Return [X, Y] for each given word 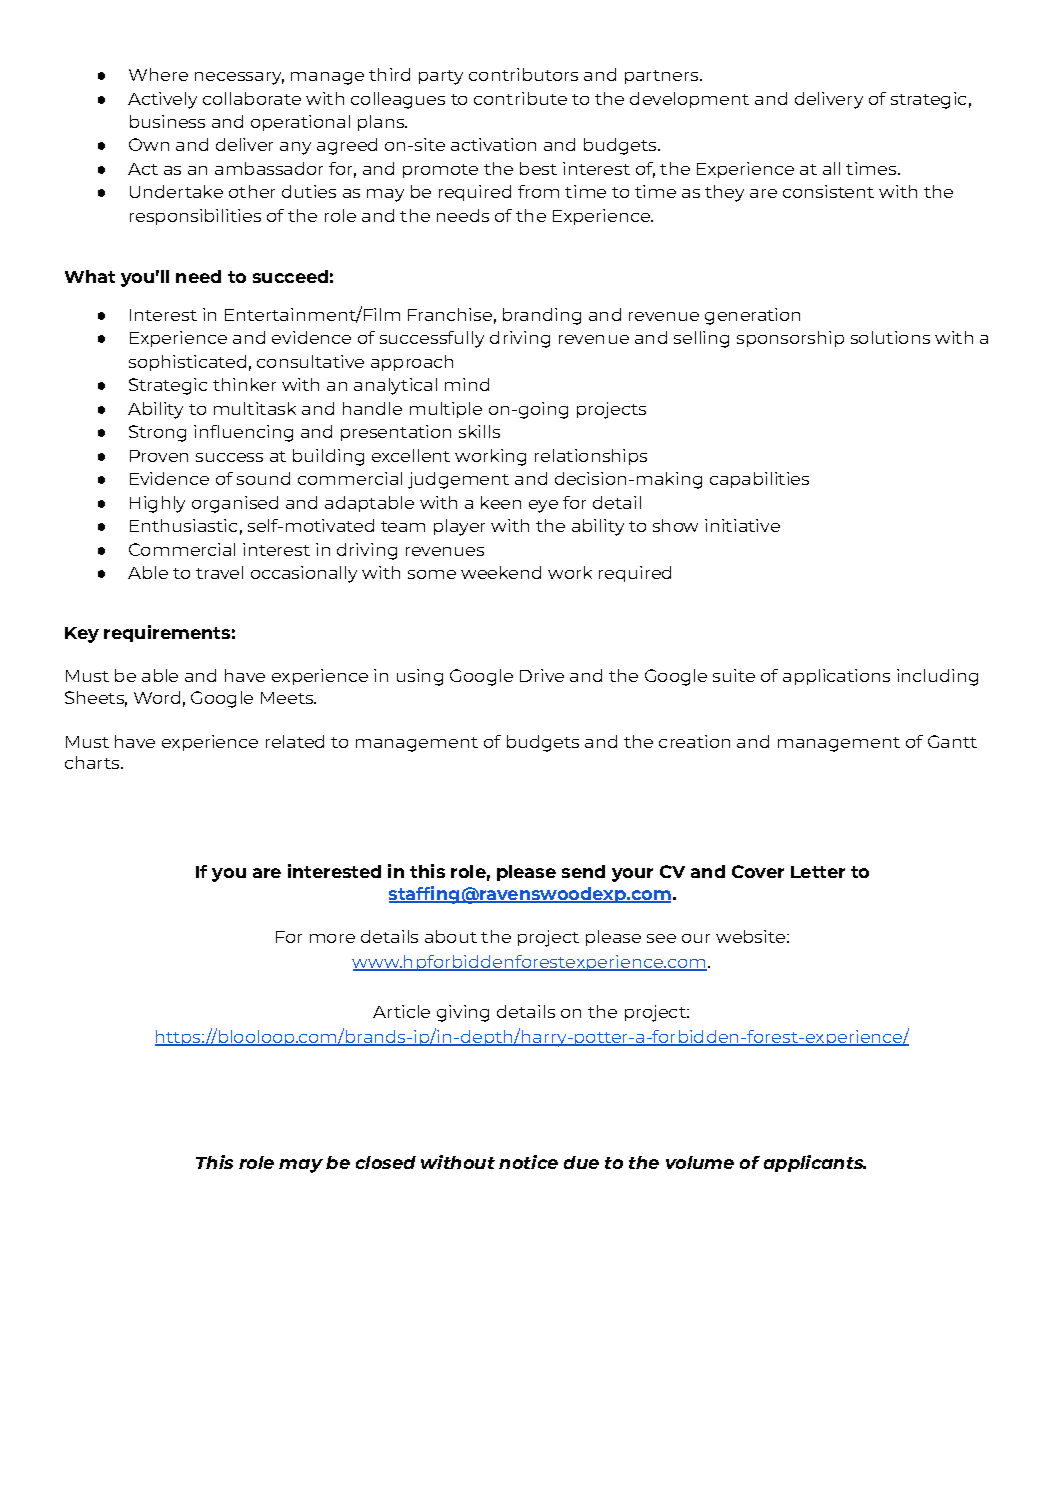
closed [386, 1162]
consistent [828, 191]
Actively [162, 100]
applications [836, 677]
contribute [520, 98]
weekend [501, 572]
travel [219, 572]
